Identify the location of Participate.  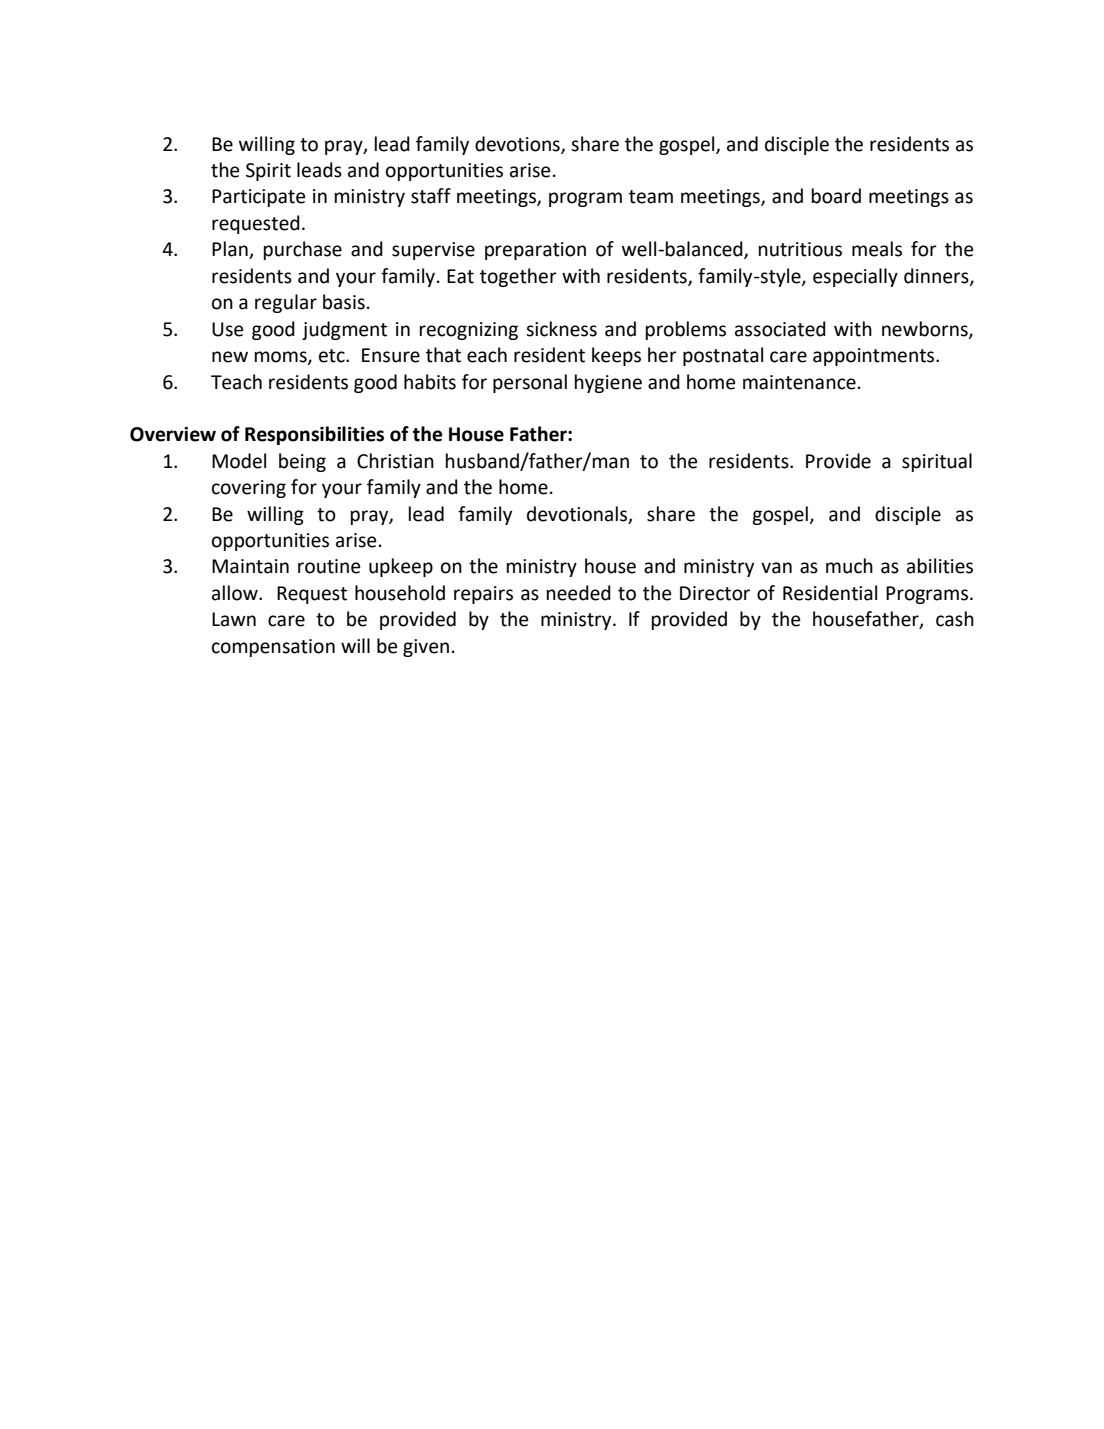
(258, 198).
